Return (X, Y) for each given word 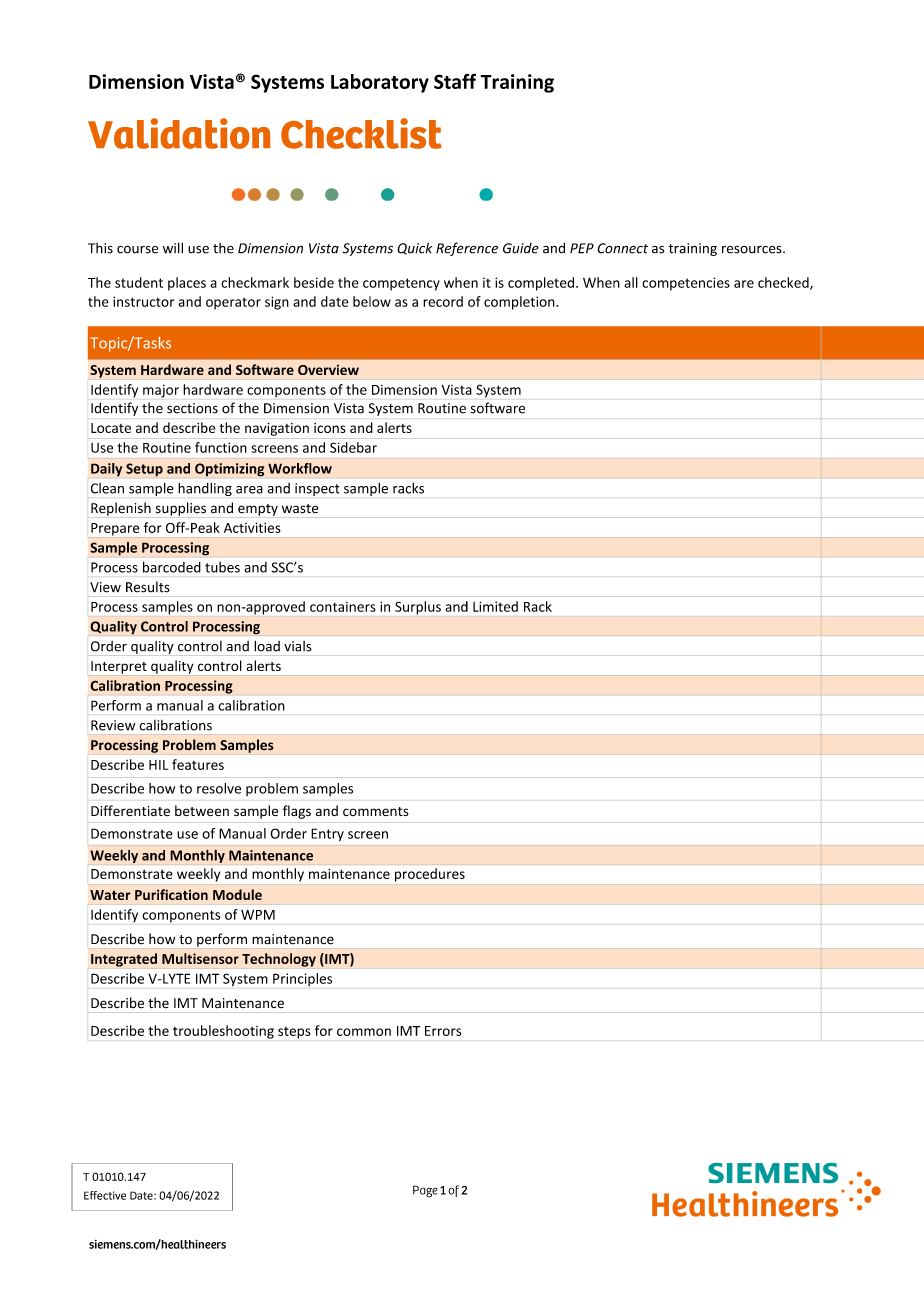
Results (148, 587)
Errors (443, 1031)
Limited (495, 606)
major (161, 391)
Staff (455, 81)
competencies (686, 284)
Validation (179, 133)
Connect (622, 248)
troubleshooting (223, 1032)
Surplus (418, 608)
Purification (171, 894)
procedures (430, 875)
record (443, 301)
